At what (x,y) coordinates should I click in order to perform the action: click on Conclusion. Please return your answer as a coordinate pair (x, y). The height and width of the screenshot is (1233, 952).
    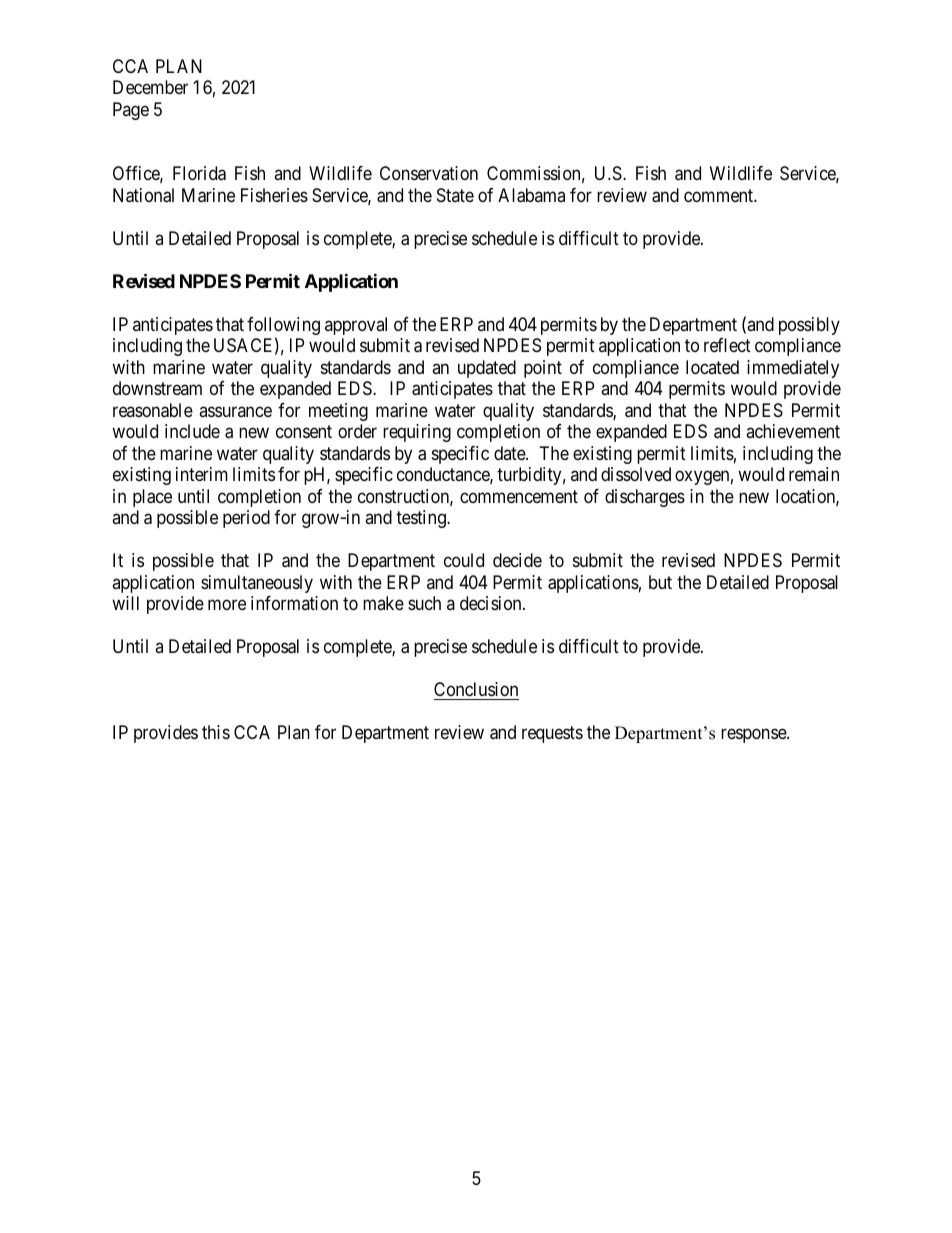
    Looking at the image, I should click on (476, 689).
